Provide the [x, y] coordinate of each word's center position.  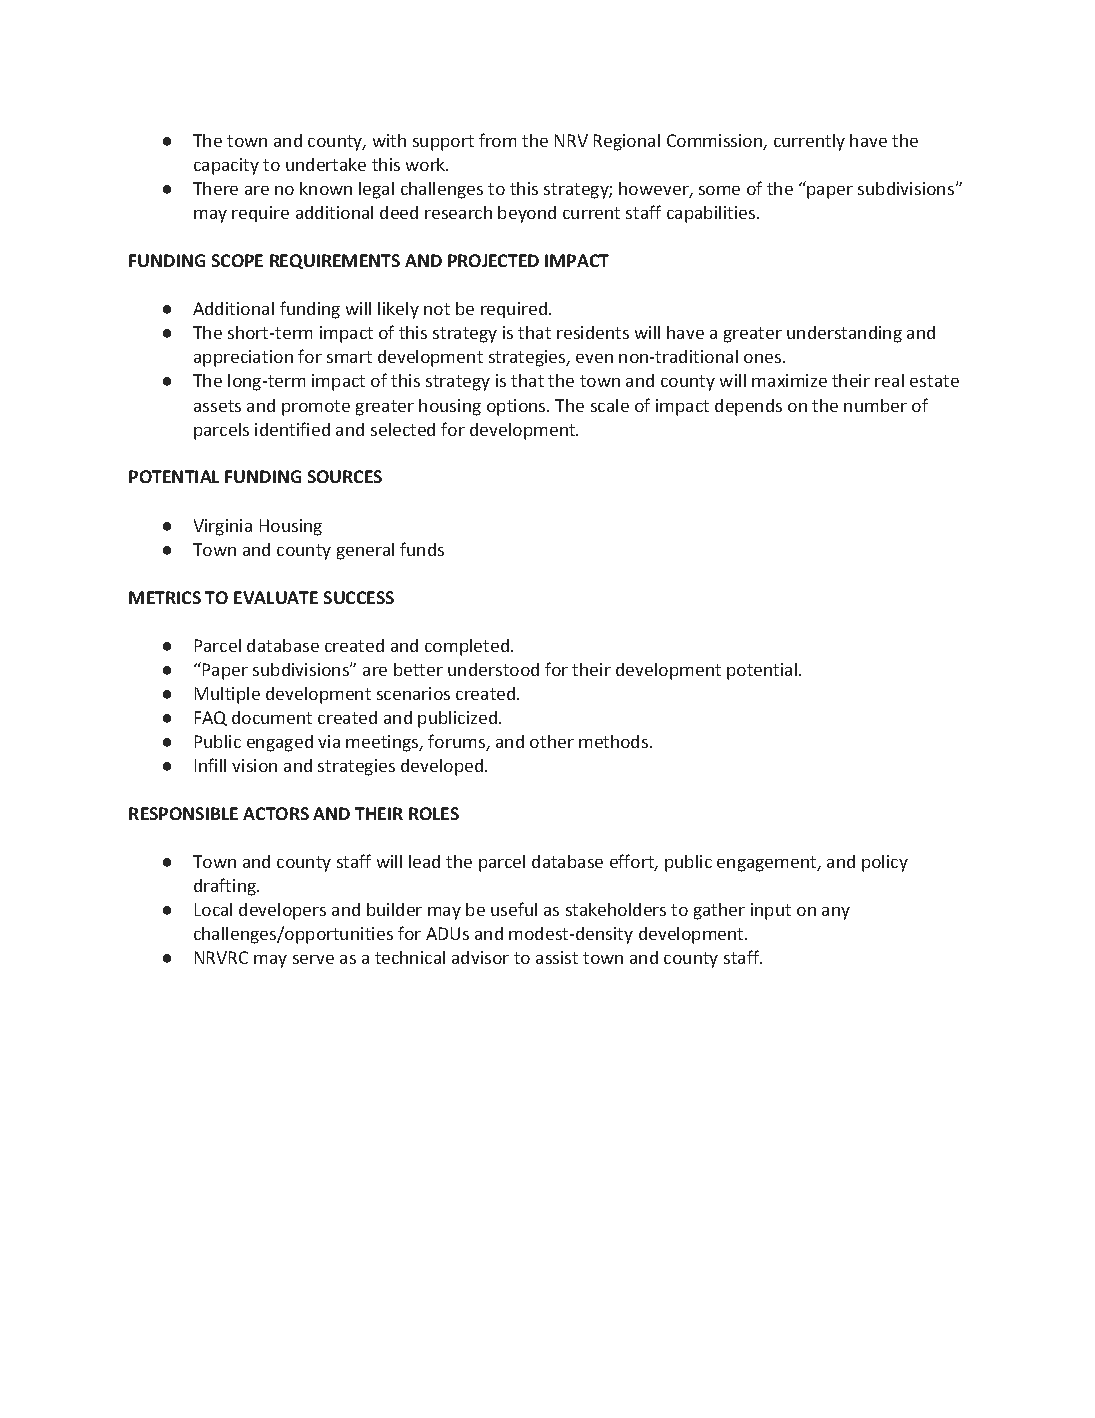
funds [422, 549]
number [875, 405]
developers [282, 911]
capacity [226, 166]
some [719, 190]
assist [557, 957]
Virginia [223, 527]
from [497, 140]
